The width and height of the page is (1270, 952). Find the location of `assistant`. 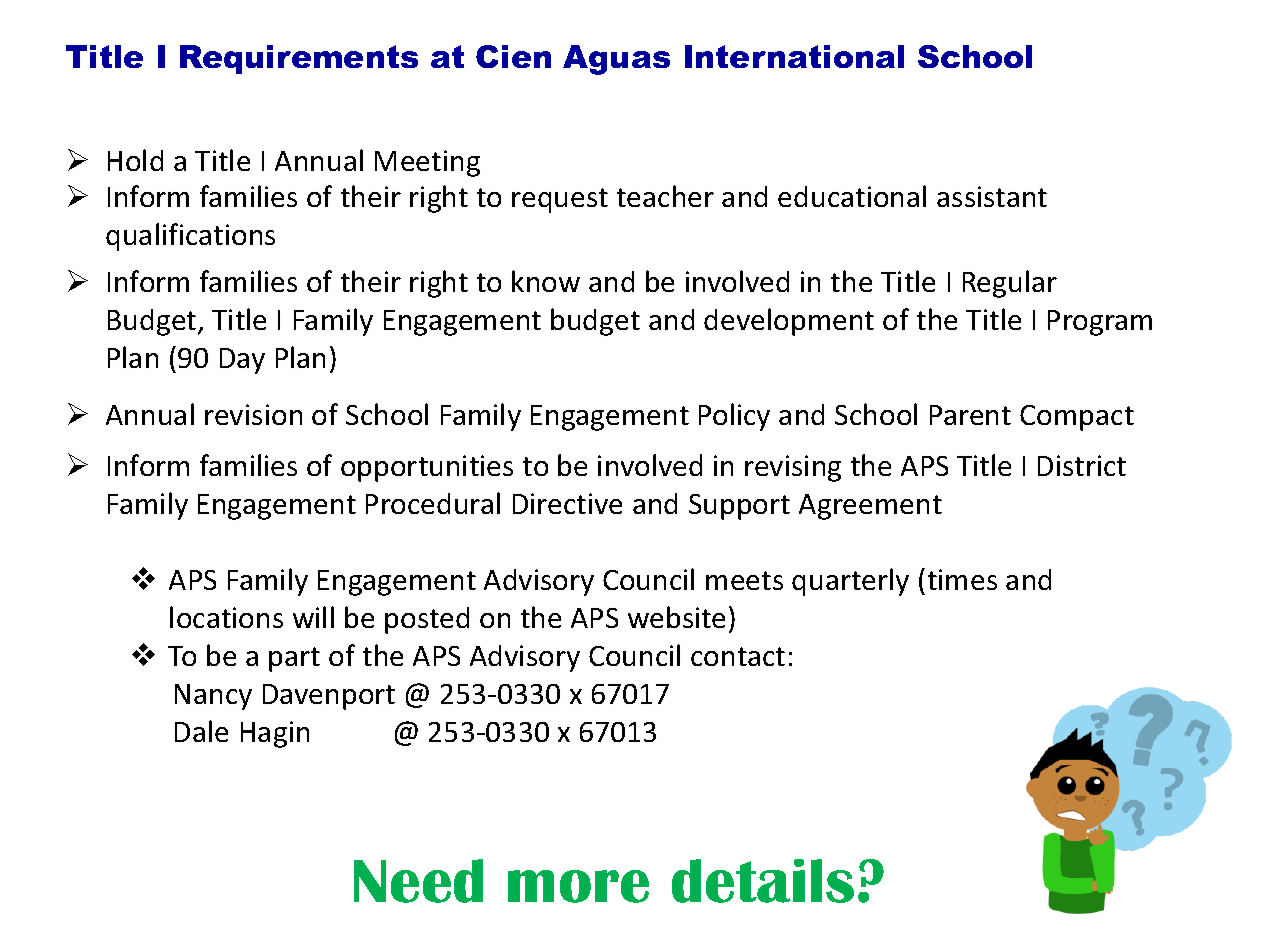

assistant is located at coordinates (992, 196).
